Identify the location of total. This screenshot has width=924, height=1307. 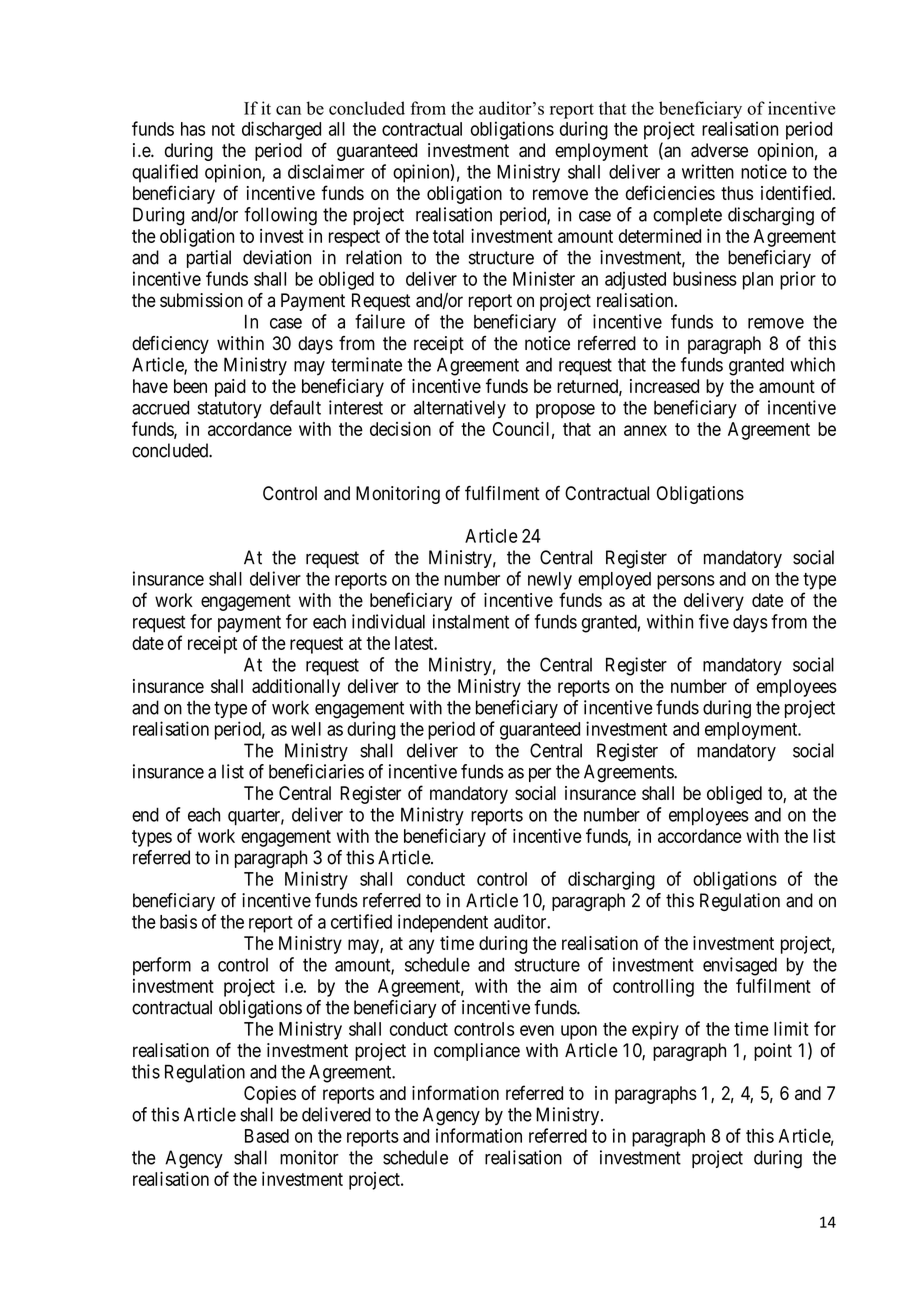
(448, 236).
